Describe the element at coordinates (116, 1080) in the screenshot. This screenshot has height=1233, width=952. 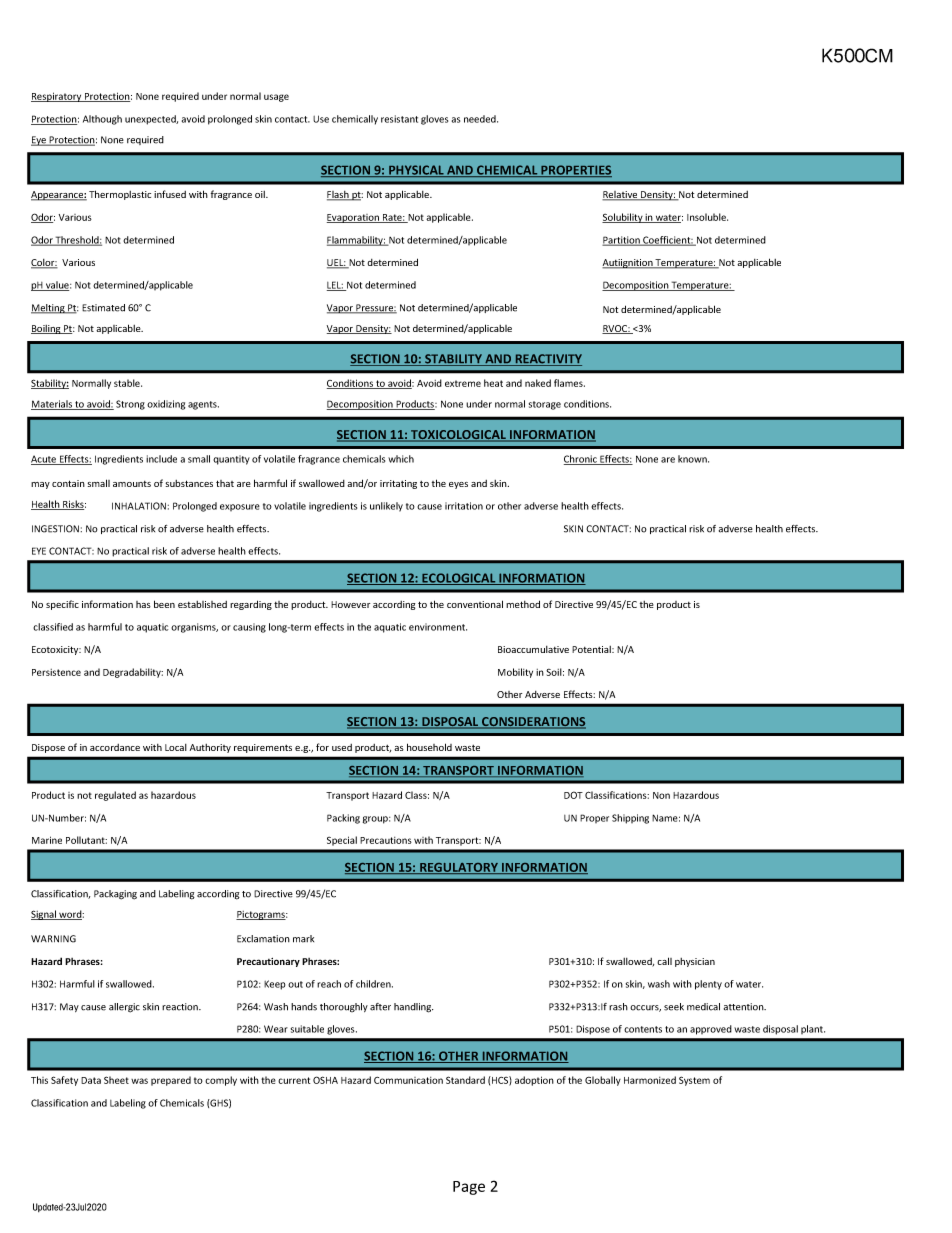
I see `Sheet` at that location.
